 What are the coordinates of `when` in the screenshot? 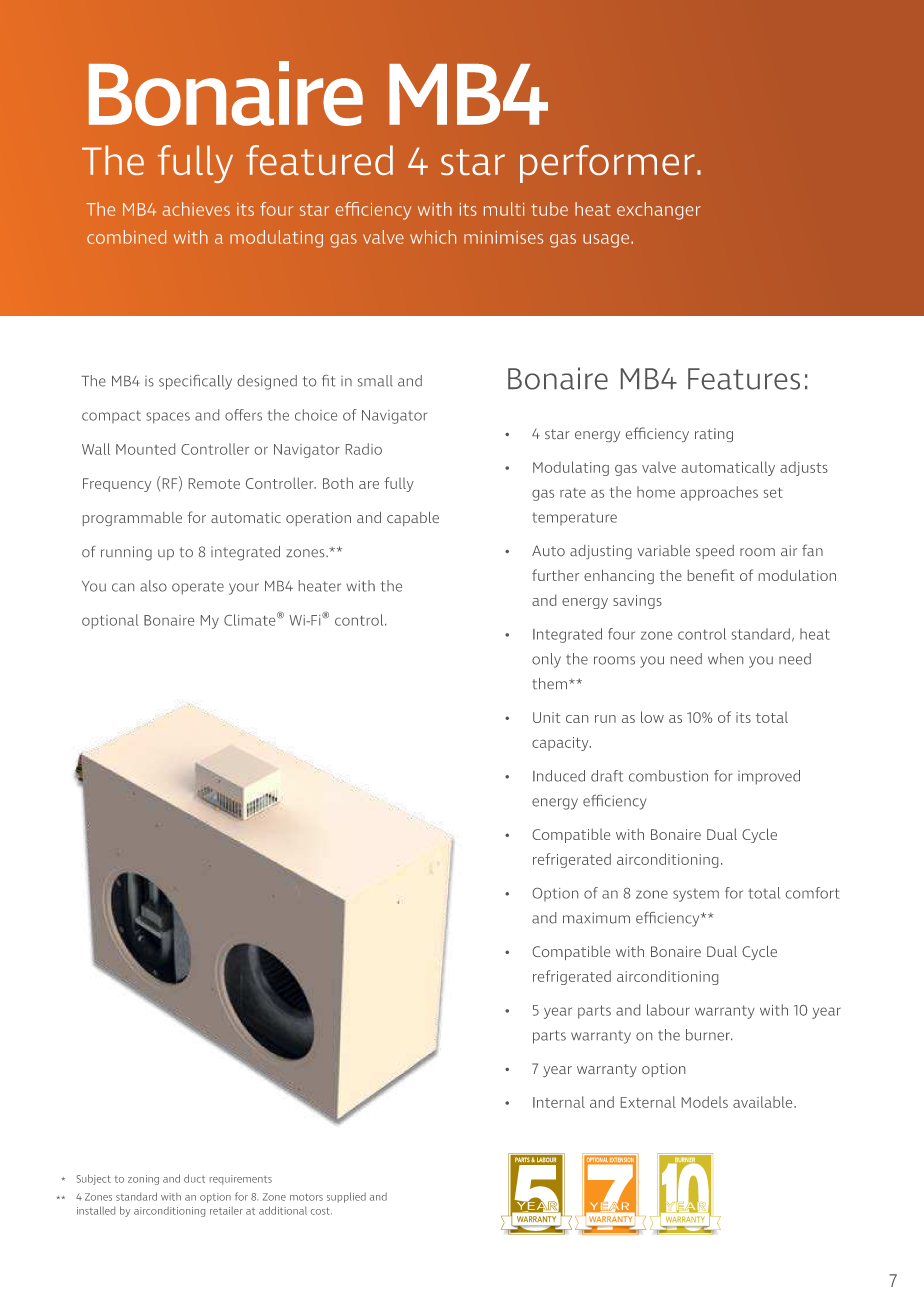 It's located at (725, 659).
